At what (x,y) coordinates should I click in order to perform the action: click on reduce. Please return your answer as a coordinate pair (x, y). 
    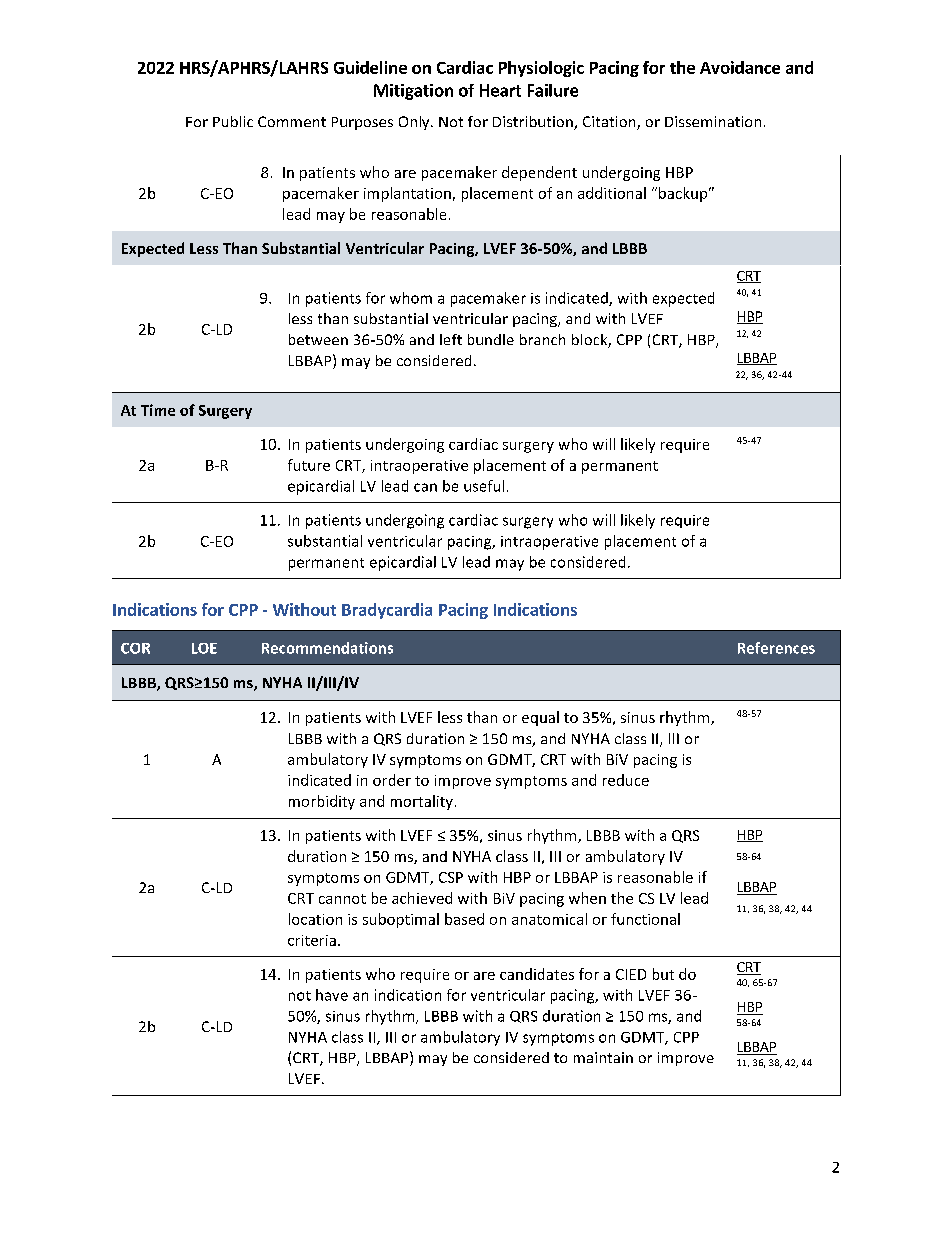
    Looking at the image, I should click on (626, 780).
